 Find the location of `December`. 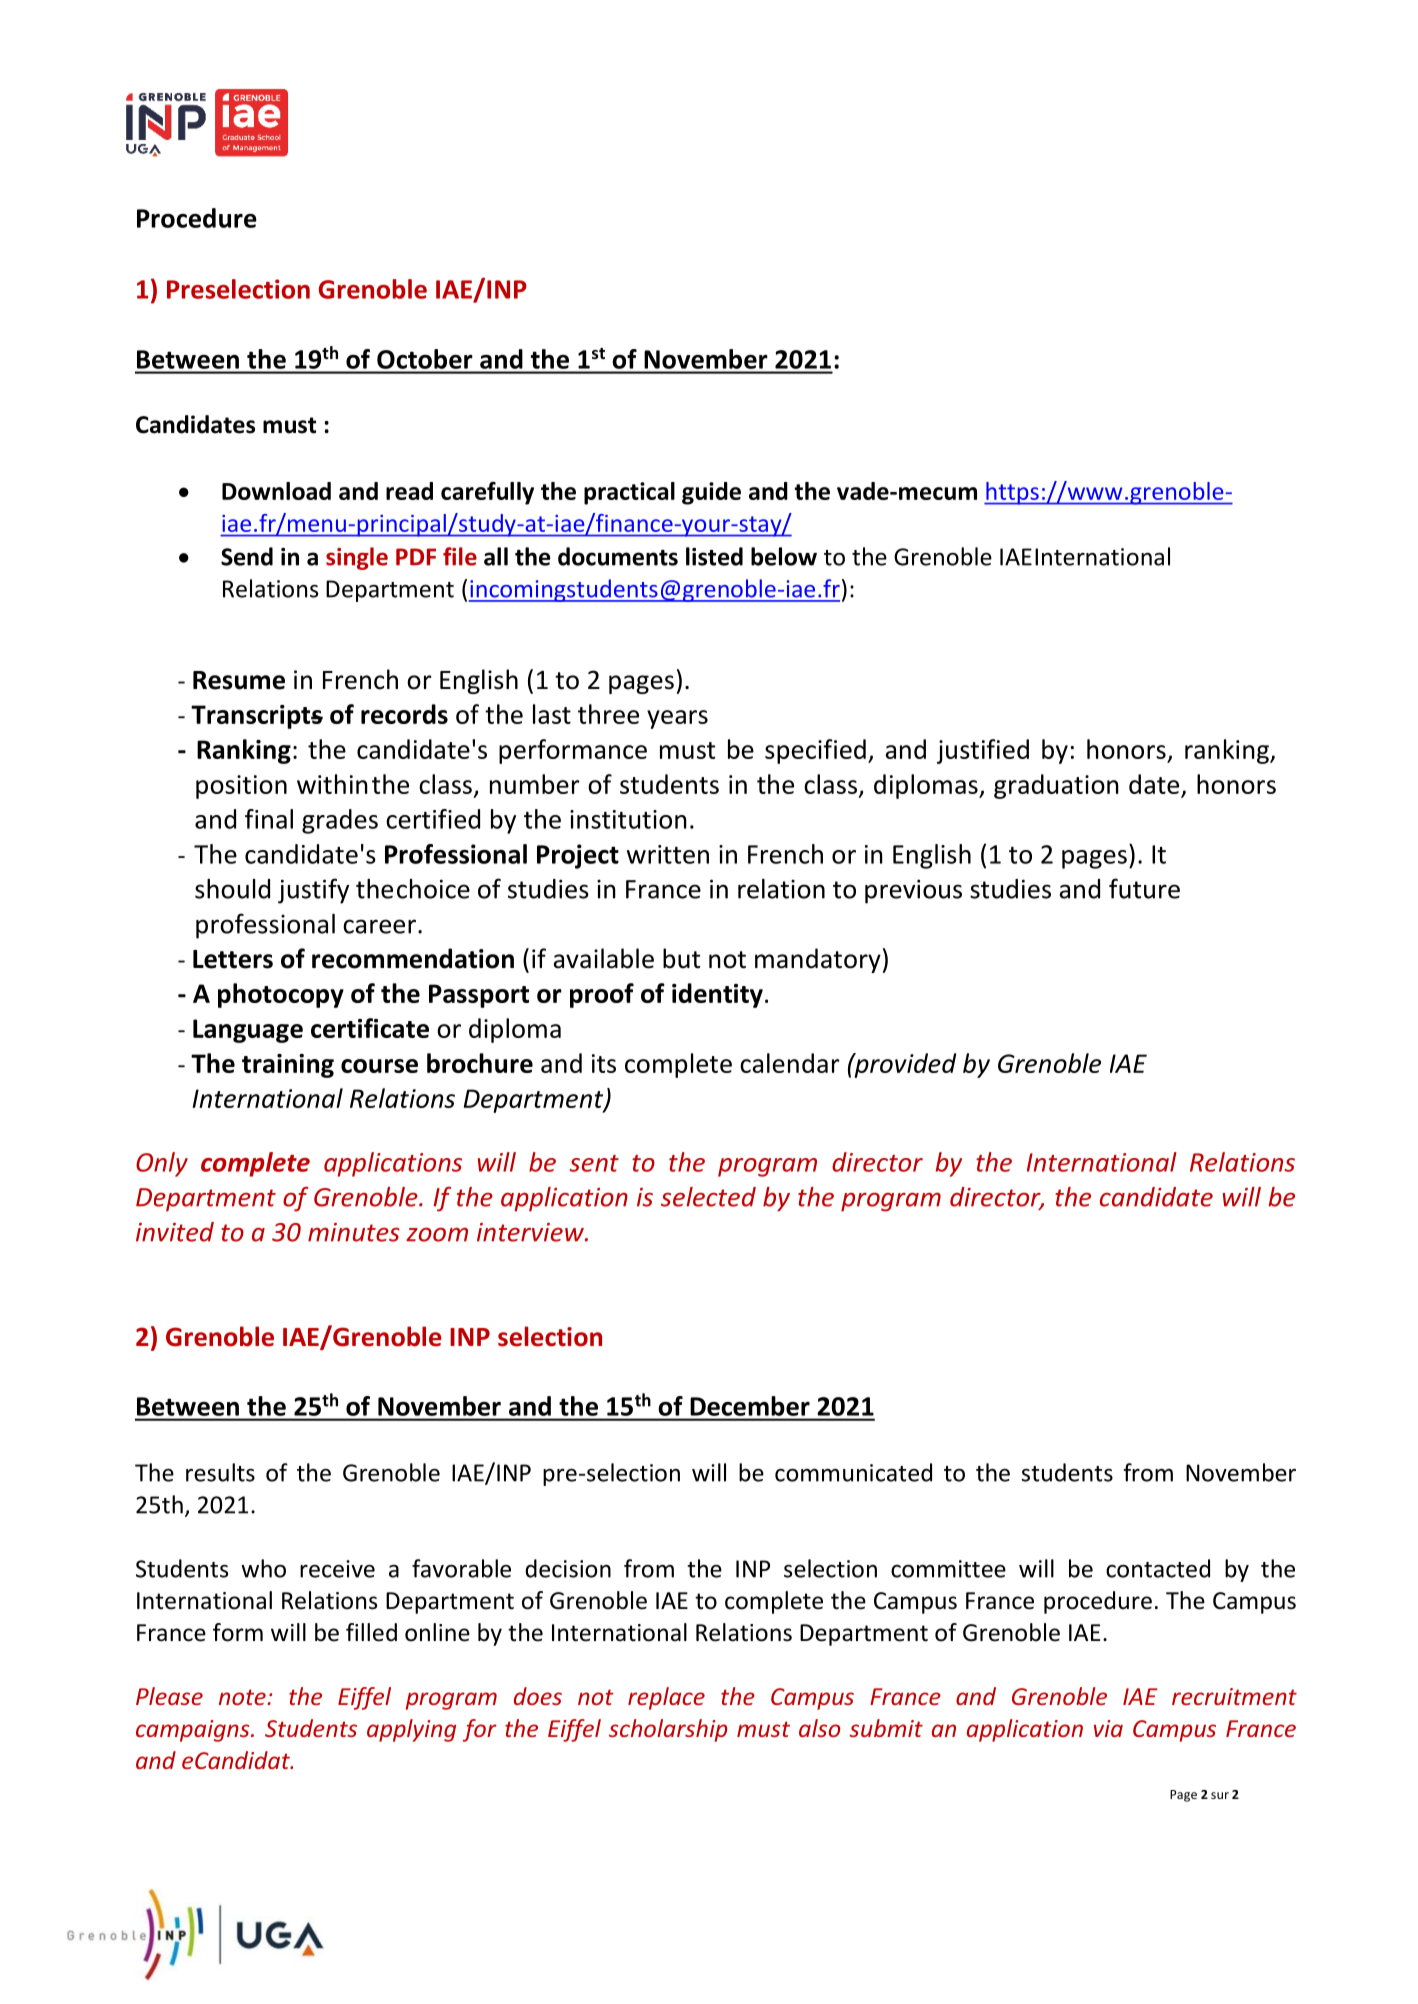

December is located at coordinates (750, 1406).
